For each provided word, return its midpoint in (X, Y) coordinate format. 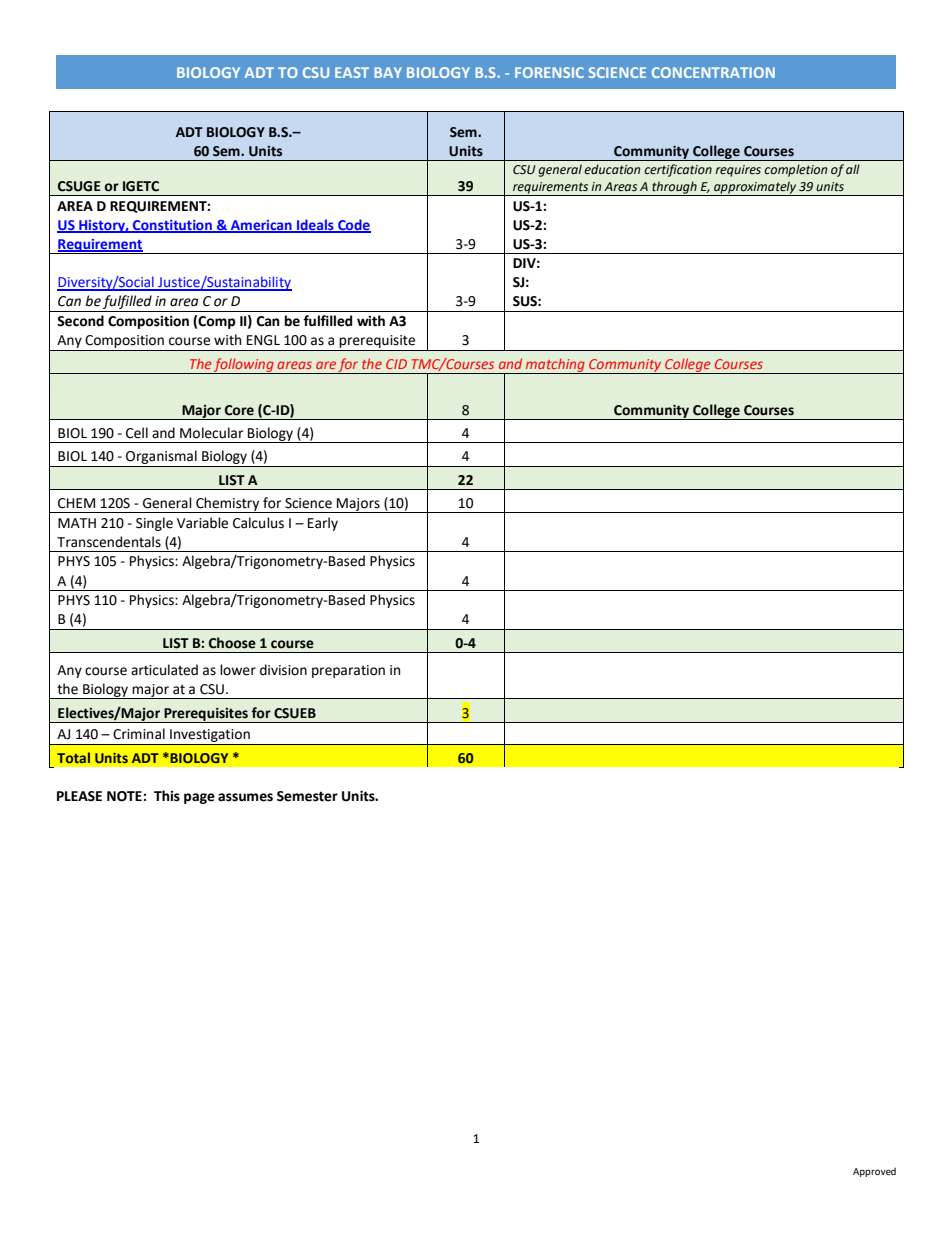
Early (323, 524)
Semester (307, 796)
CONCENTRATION (713, 72)
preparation (348, 671)
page (199, 798)
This (167, 796)
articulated (164, 670)
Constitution (172, 226)
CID (396, 364)
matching (555, 366)
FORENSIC (549, 72)
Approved (874, 1172)
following (244, 366)
